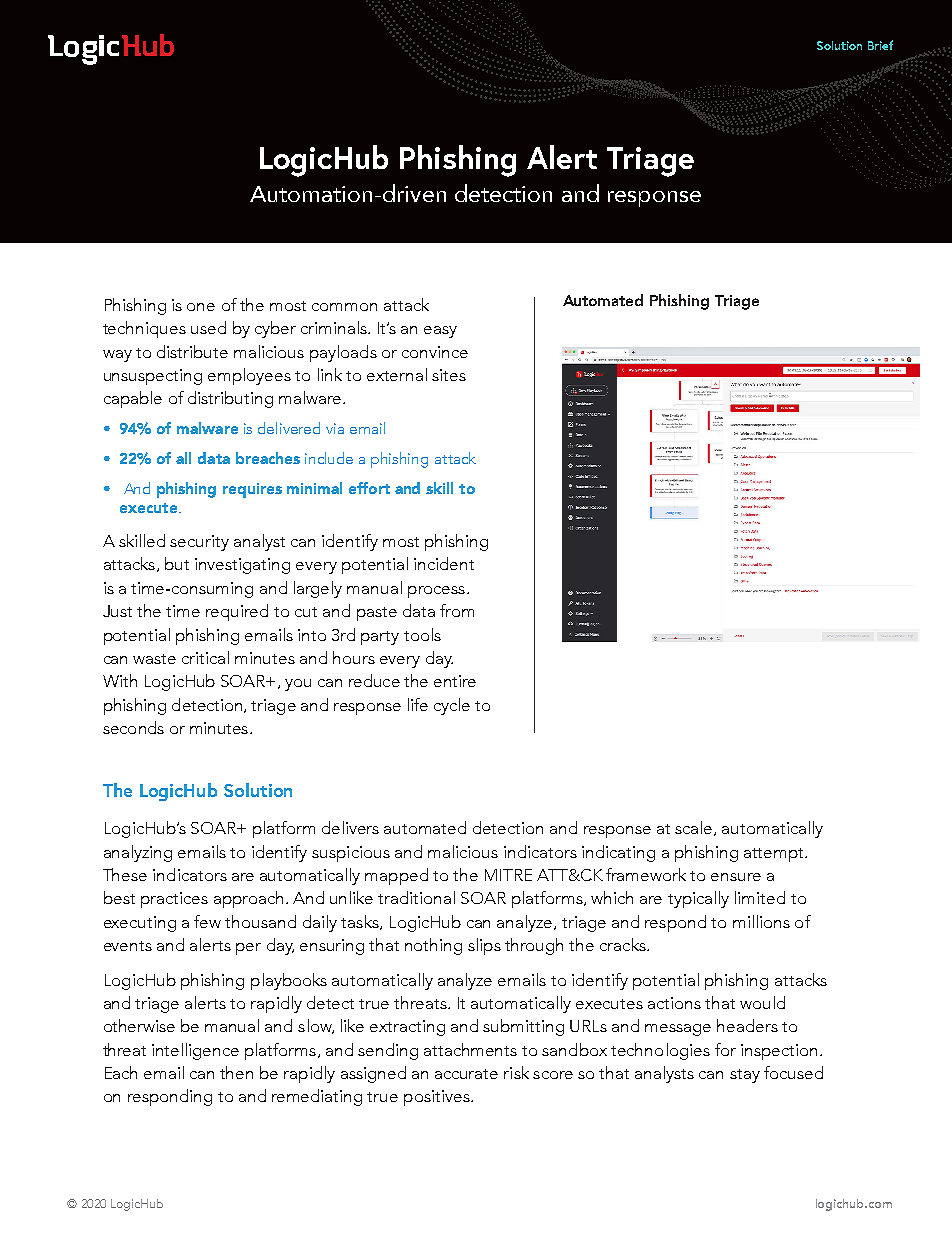 This page has width=952, height=1233. Describe the element at coordinates (201, 307) in the page. I see `one` at that location.
